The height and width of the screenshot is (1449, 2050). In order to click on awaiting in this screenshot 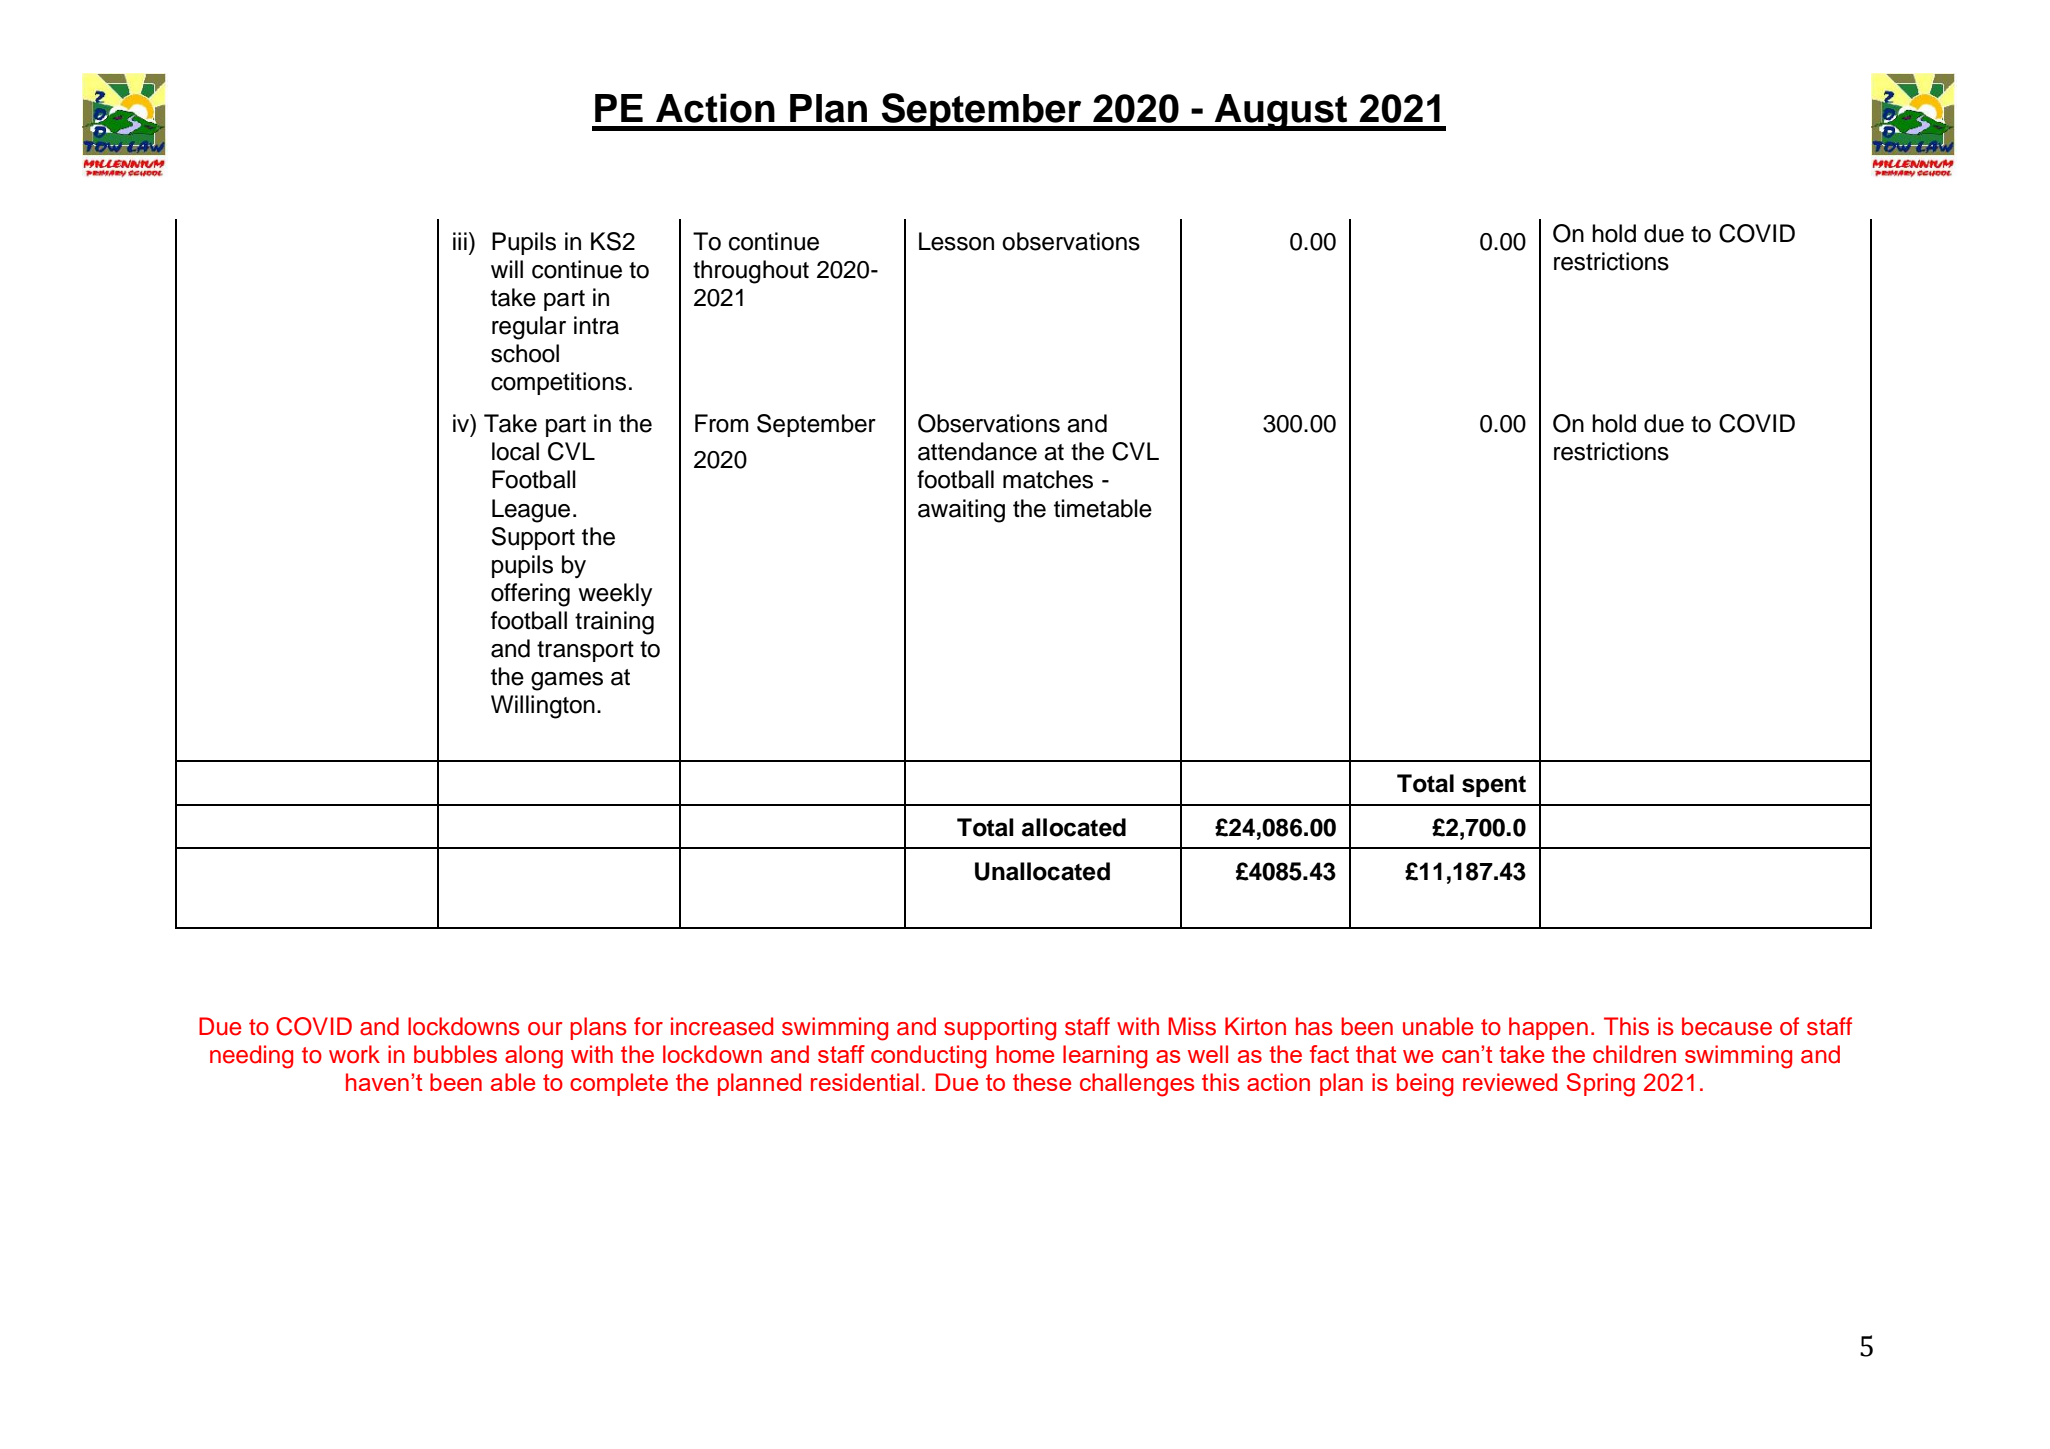, I will do `click(961, 511)`.
